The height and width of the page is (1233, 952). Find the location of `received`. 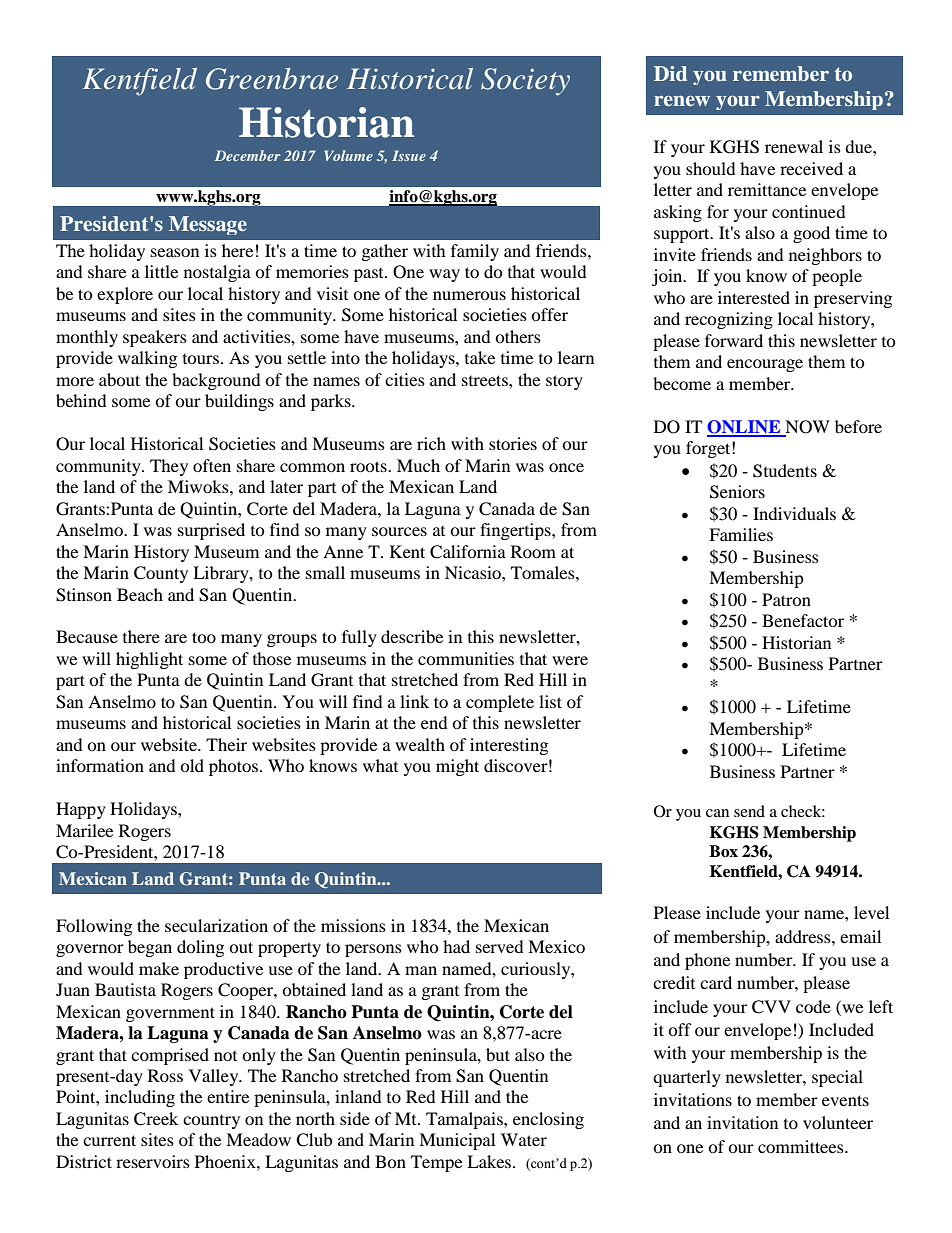

received is located at coordinates (811, 168).
